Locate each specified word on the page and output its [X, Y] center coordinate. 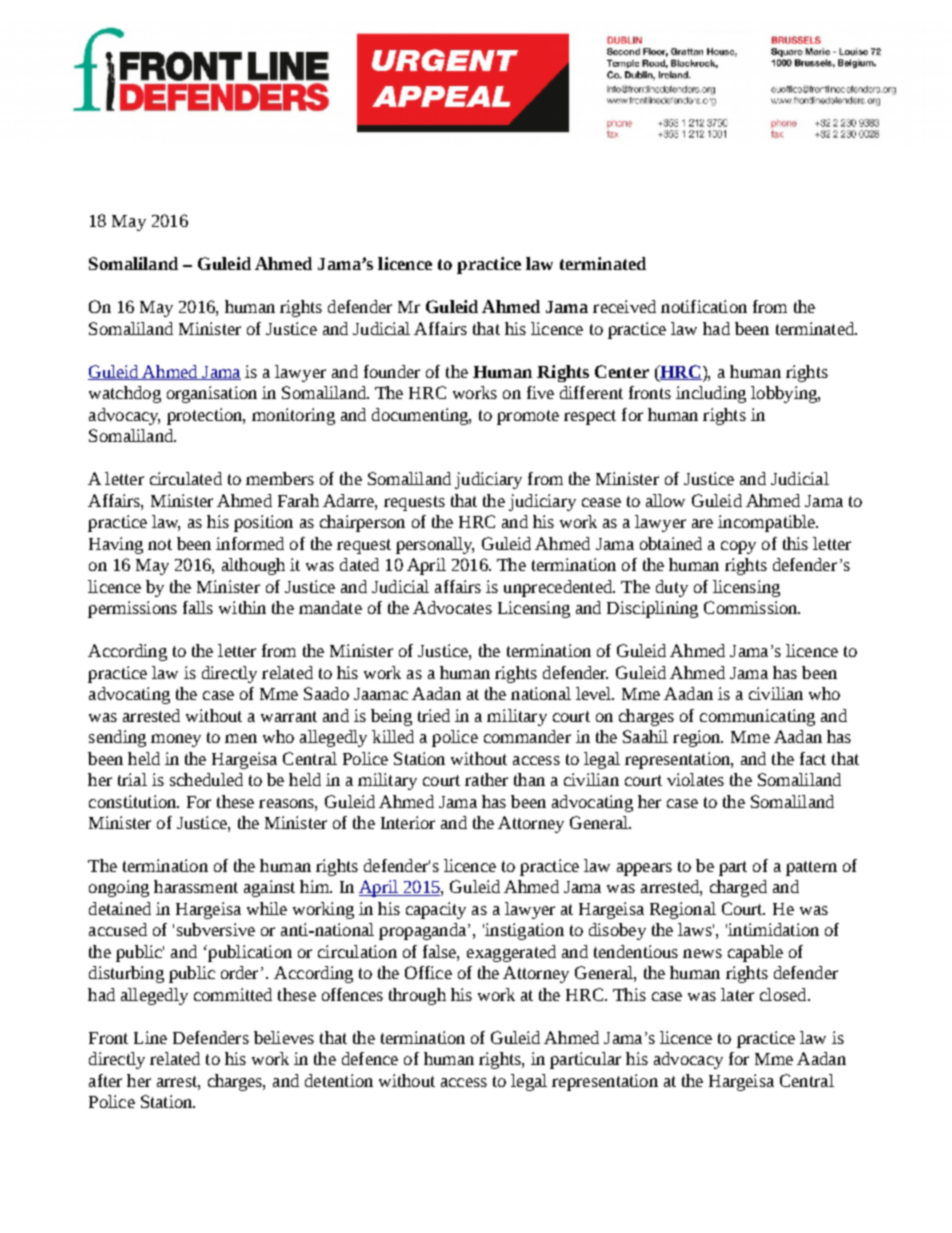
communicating [757, 717]
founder [392, 371]
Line [150, 1037]
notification [704, 306]
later [737, 994]
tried [434, 715]
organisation [212, 394]
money [176, 740]
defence [370, 1058]
